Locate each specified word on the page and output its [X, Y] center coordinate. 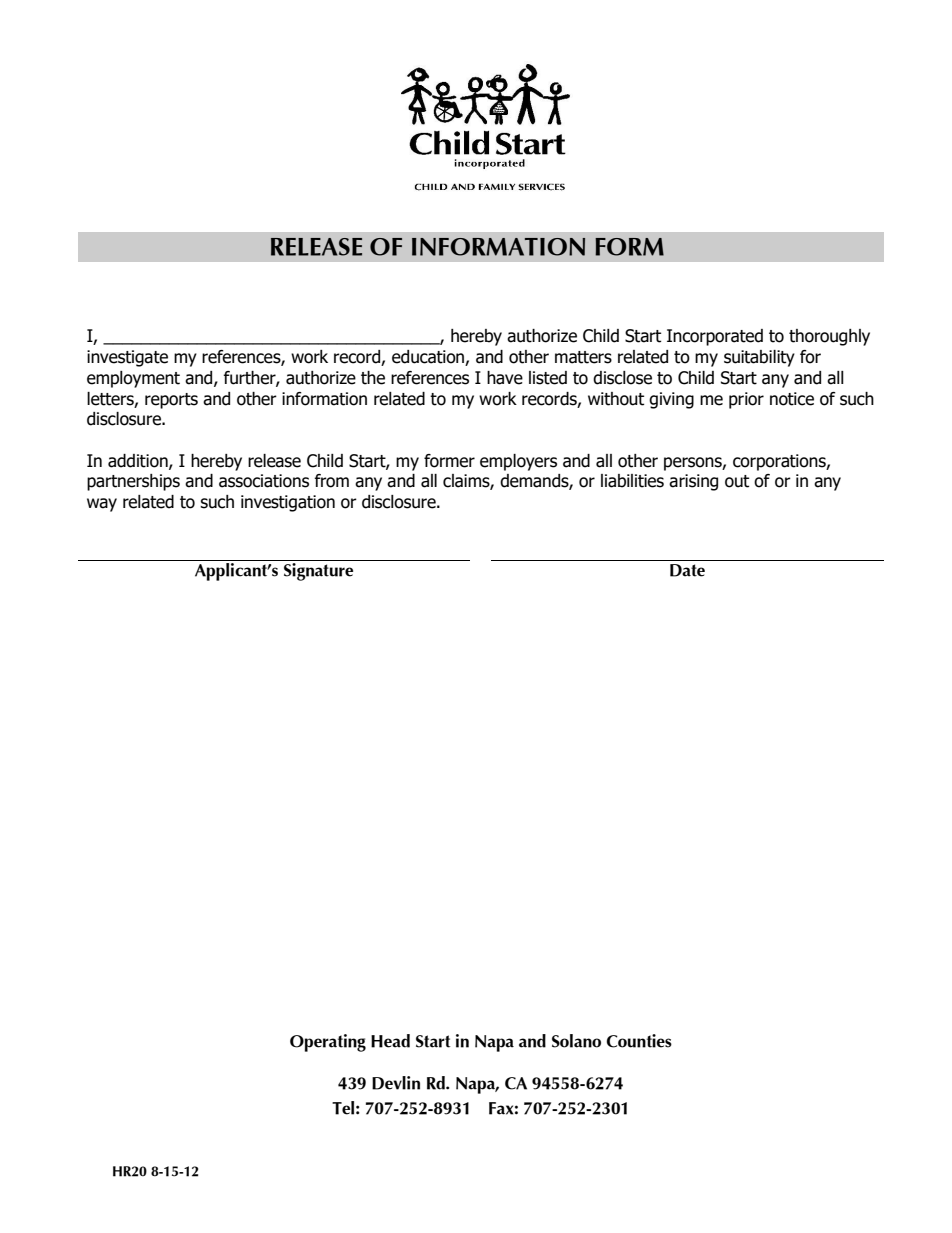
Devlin [396, 1083]
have [505, 378]
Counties [639, 1041]
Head [390, 1041]
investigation [288, 503]
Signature [318, 572]
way [102, 505]
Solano [576, 1041]
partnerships [133, 482]
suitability [759, 358]
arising [693, 482]
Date [687, 570]
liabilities [632, 481]
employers [518, 462]
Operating [328, 1043]
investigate [127, 358]
